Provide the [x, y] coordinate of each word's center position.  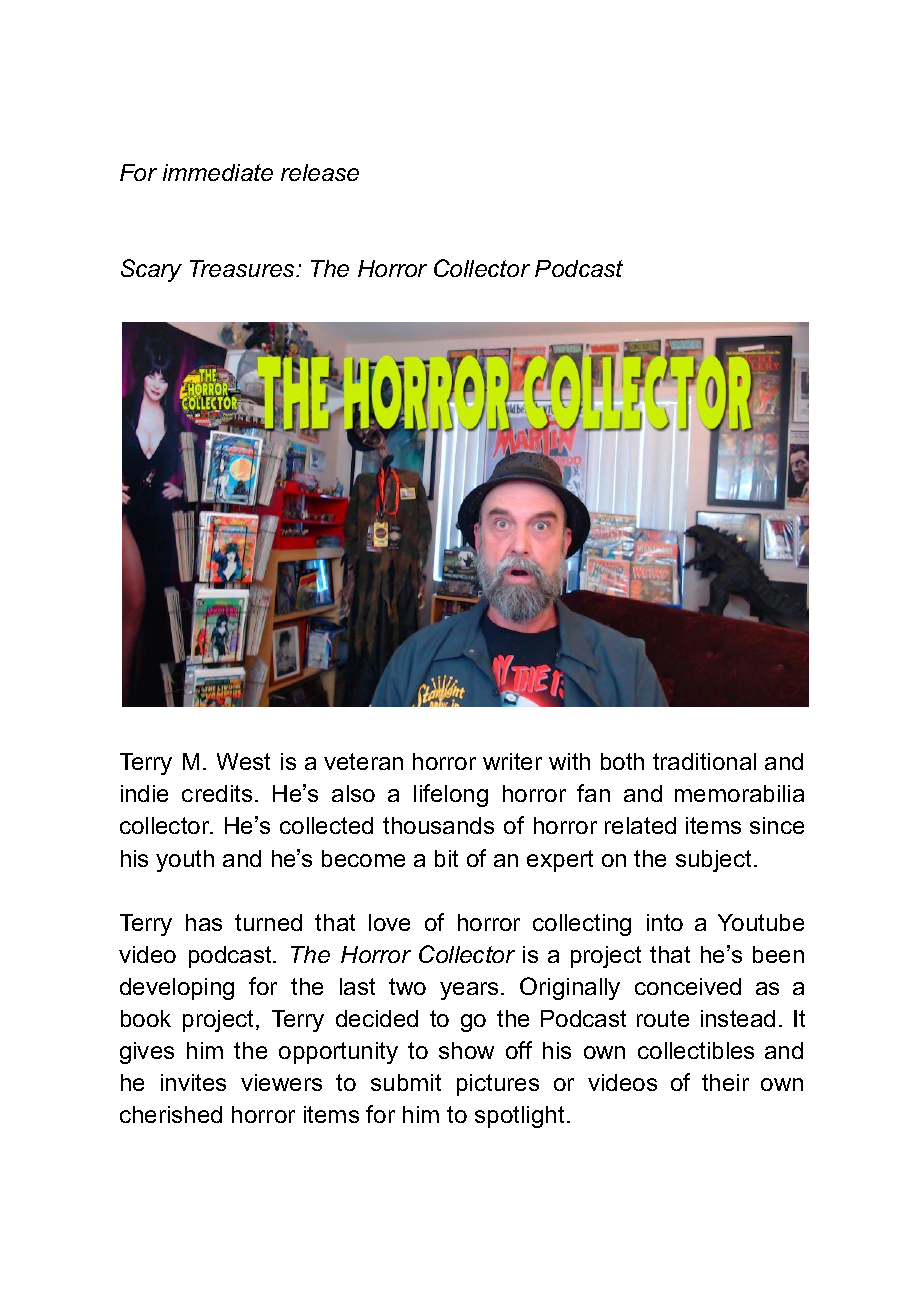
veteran [363, 761]
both [622, 761]
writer [512, 761]
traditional [704, 761]
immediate [218, 172]
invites [193, 1082]
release [320, 172]
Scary [151, 270]
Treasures [244, 268]
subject [713, 861]
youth [185, 861]
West [243, 761]
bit [446, 858]
